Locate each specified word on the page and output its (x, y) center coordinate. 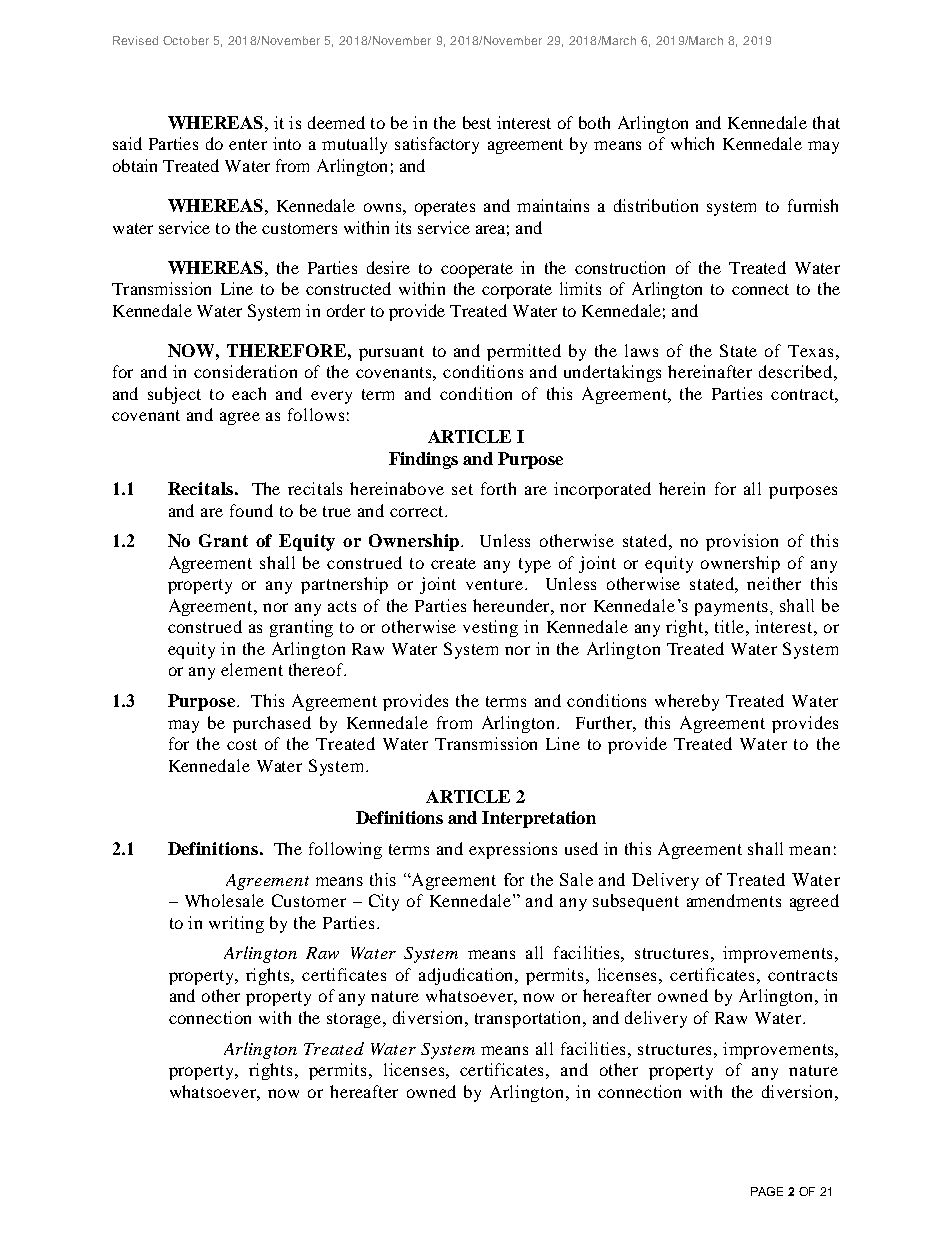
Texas (810, 351)
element (252, 669)
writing (236, 924)
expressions (513, 850)
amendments (734, 900)
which (692, 143)
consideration (245, 371)
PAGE (767, 1191)
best (477, 122)
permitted (524, 352)
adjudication (468, 976)
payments (731, 608)
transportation (529, 1019)
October (186, 40)
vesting (490, 628)
